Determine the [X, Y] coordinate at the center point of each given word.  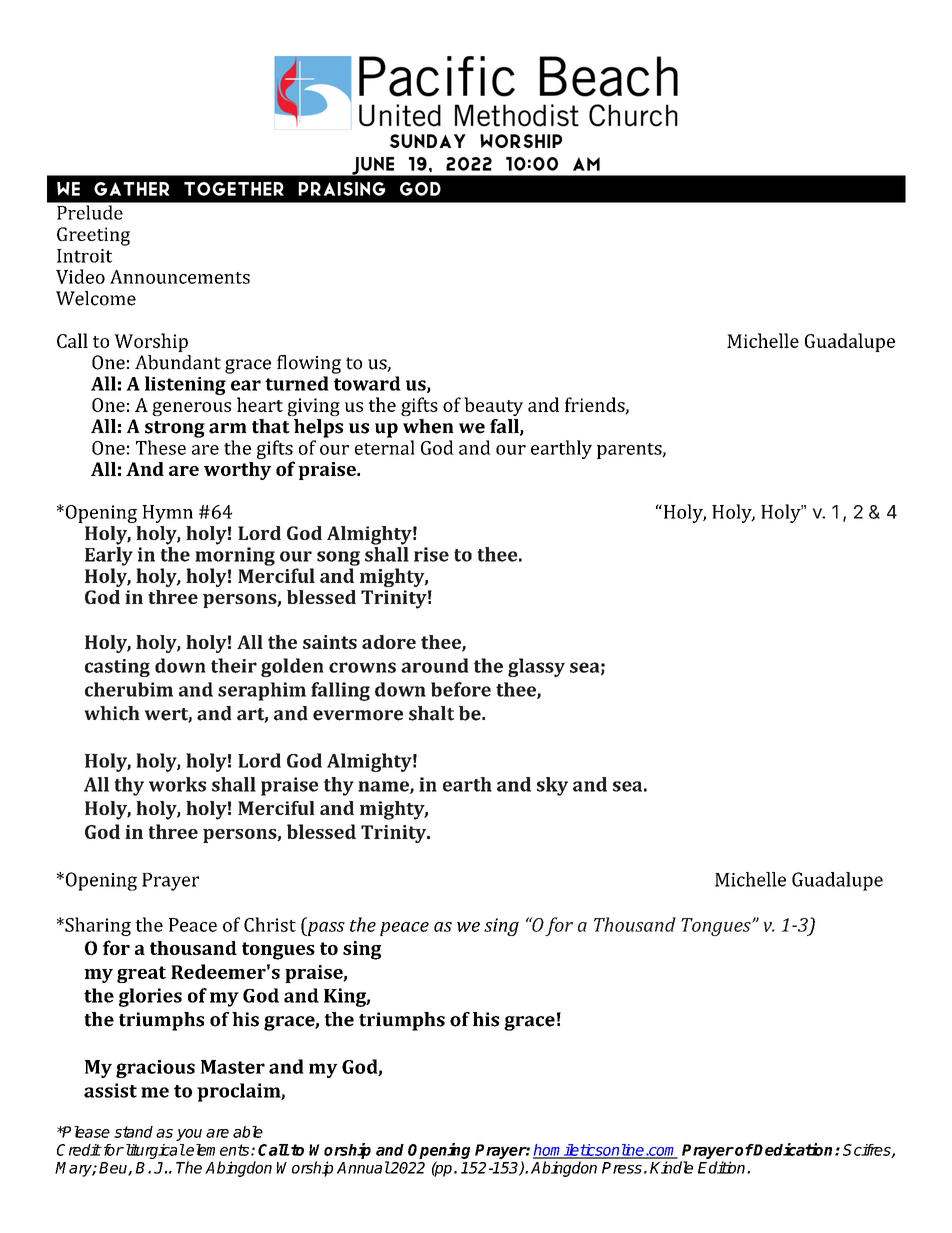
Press [622, 1168]
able [248, 1132]
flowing [309, 364]
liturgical [154, 1151]
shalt [431, 713]
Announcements [180, 277]
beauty [493, 406]
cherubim [129, 689]
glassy [536, 667]
